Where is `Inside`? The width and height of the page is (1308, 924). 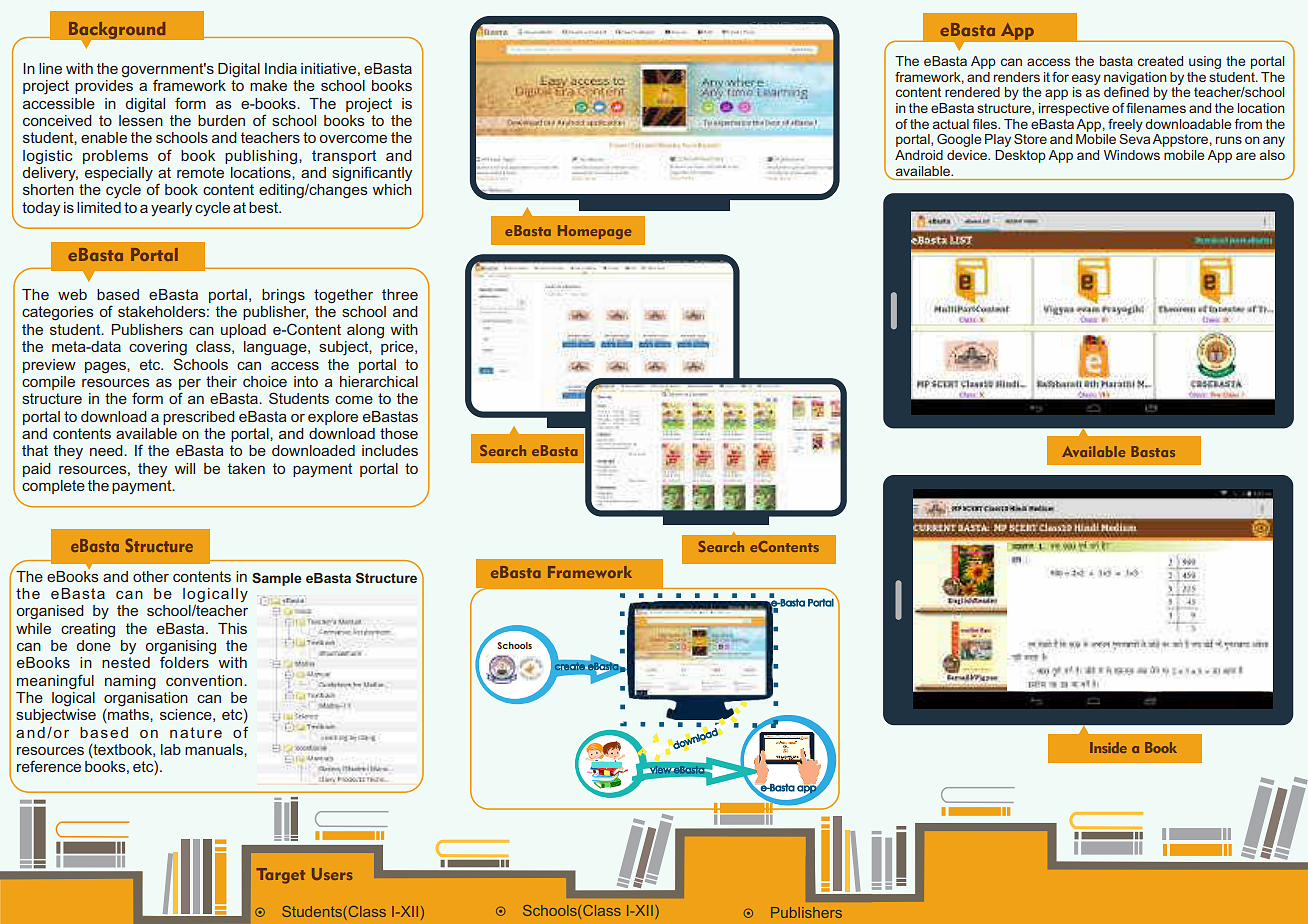 Inside is located at coordinates (1108, 747).
